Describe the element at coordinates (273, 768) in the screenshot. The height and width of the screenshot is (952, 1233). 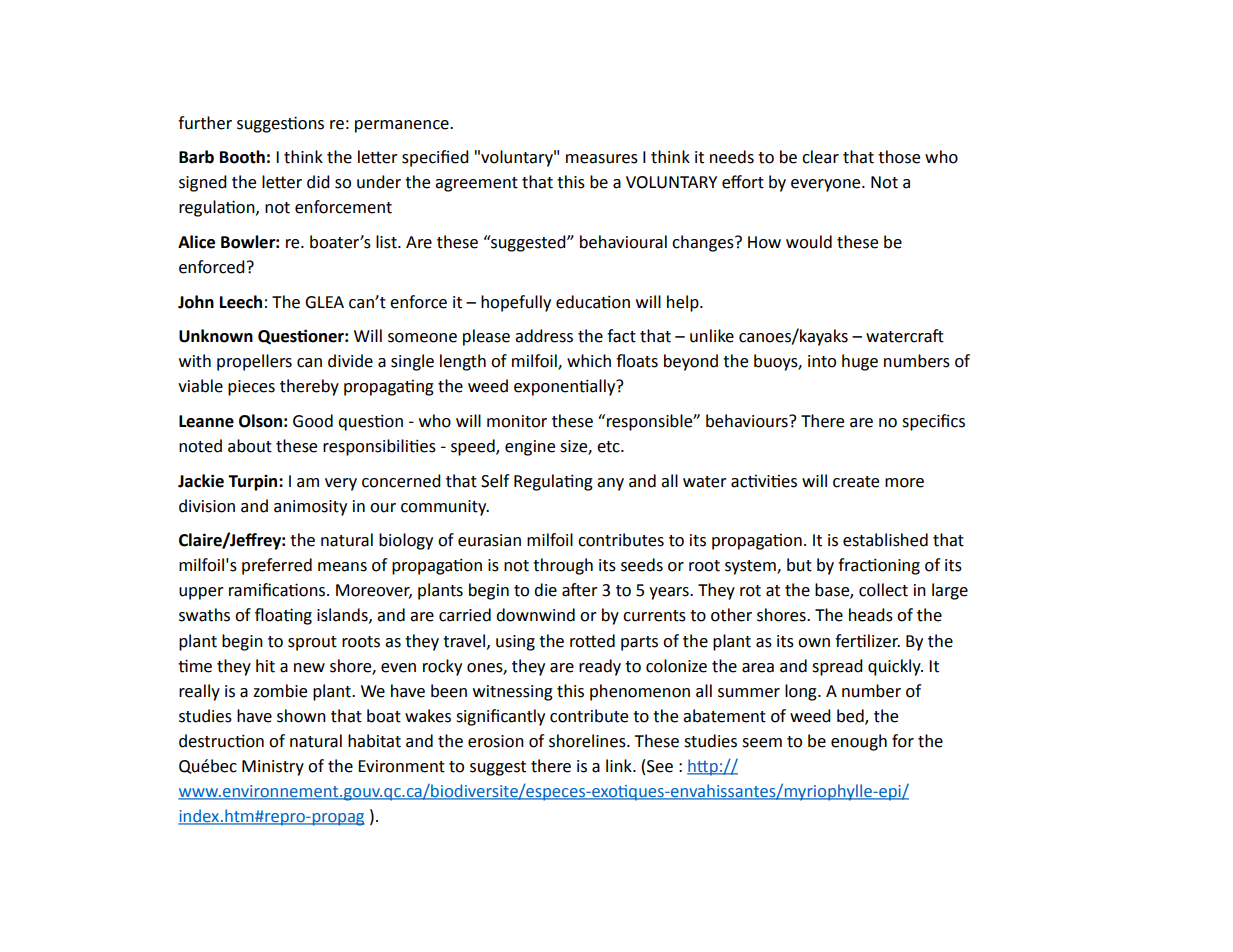
I see `Ministry` at that location.
